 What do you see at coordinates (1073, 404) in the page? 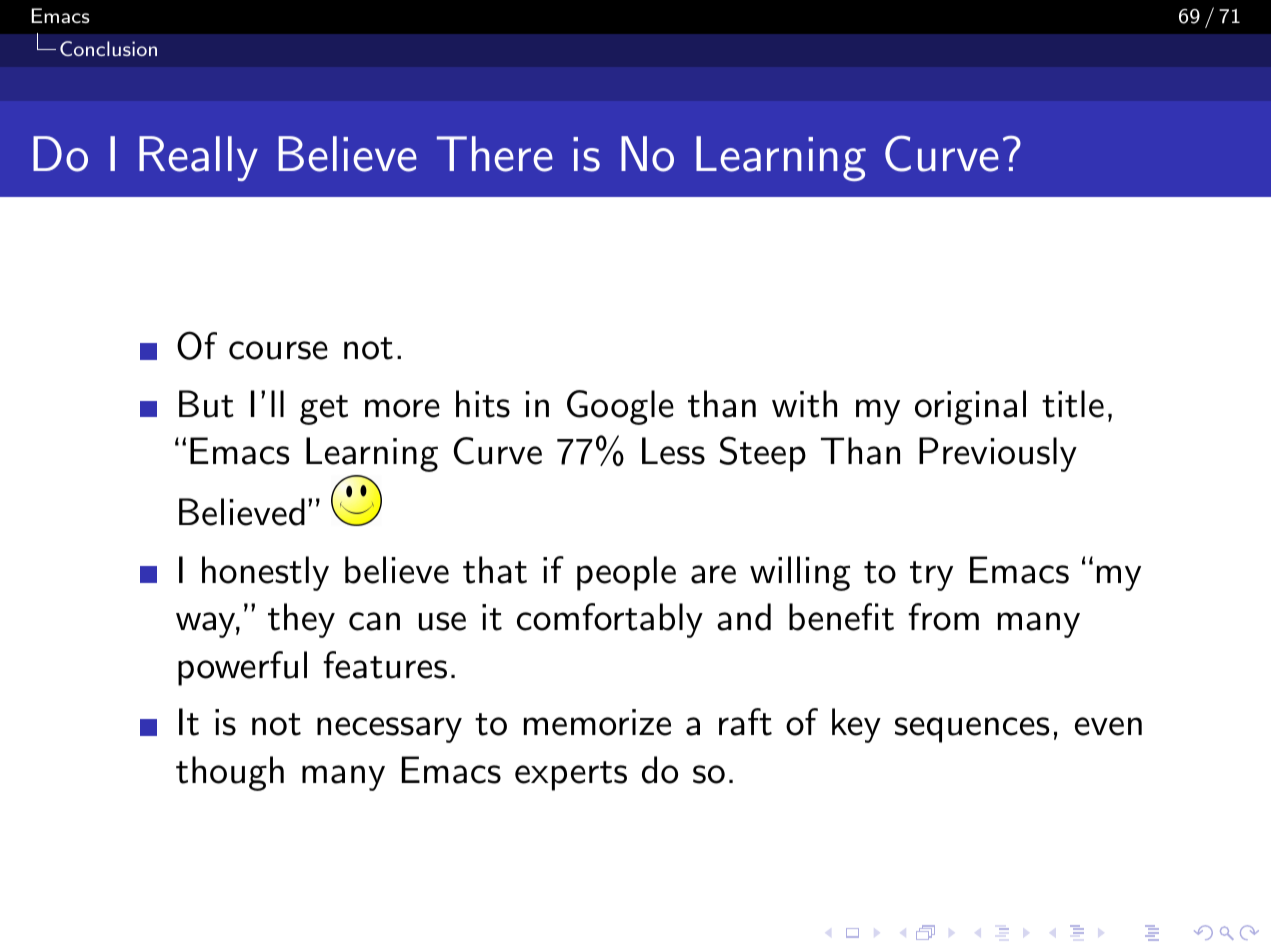
I see `title` at bounding box center [1073, 404].
